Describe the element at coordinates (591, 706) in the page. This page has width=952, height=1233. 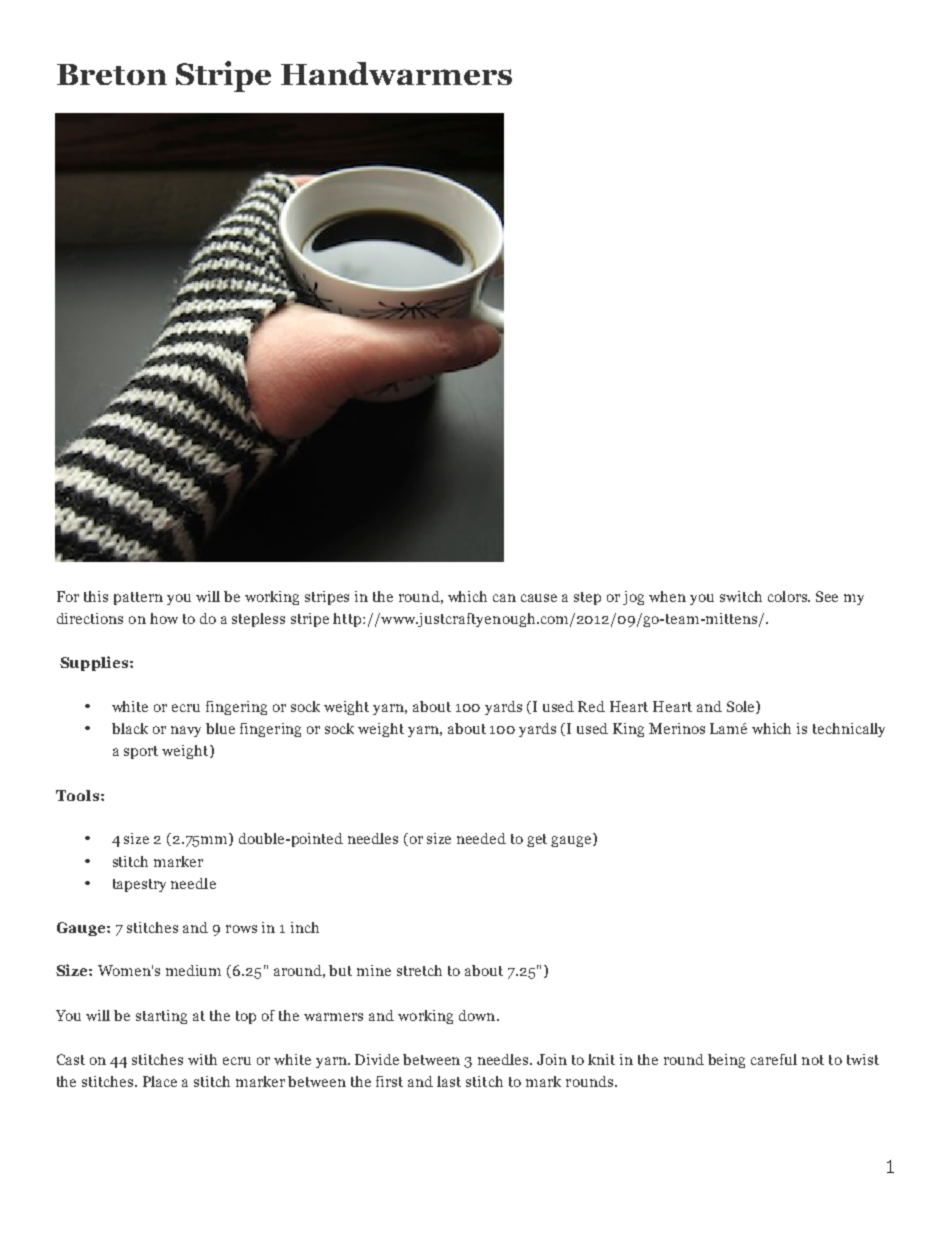
I see `Red` at that location.
